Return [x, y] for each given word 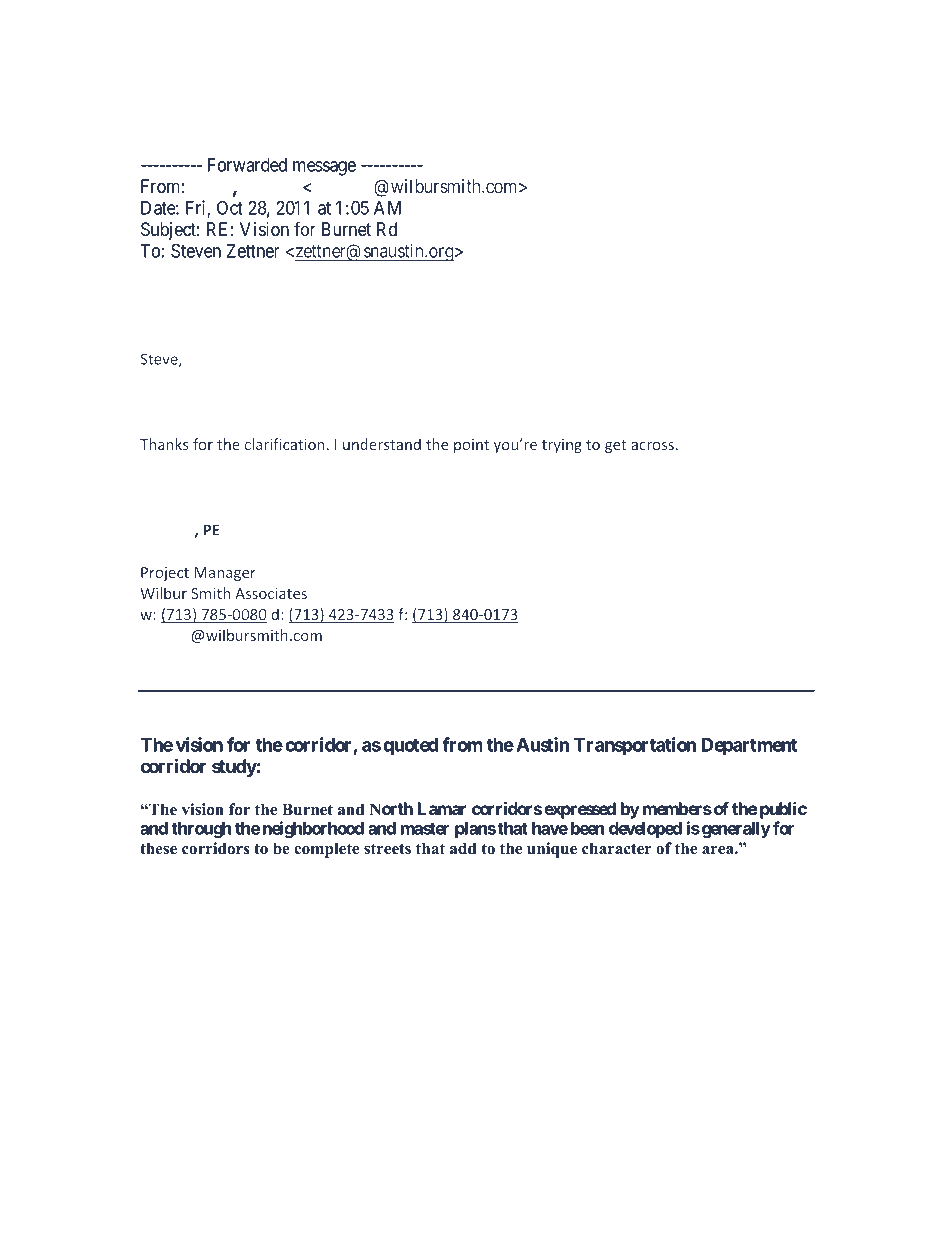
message [324, 168]
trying [562, 446]
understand [382, 444]
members [677, 808]
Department [749, 747]
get [616, 446]
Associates [271, 593]
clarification [285, 444]
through [201, 830]
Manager [225, 574]
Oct [230, 207]
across [652, 446]
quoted [410, 747]
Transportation [635, 746]
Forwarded [247, 165]
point [471, 446]
